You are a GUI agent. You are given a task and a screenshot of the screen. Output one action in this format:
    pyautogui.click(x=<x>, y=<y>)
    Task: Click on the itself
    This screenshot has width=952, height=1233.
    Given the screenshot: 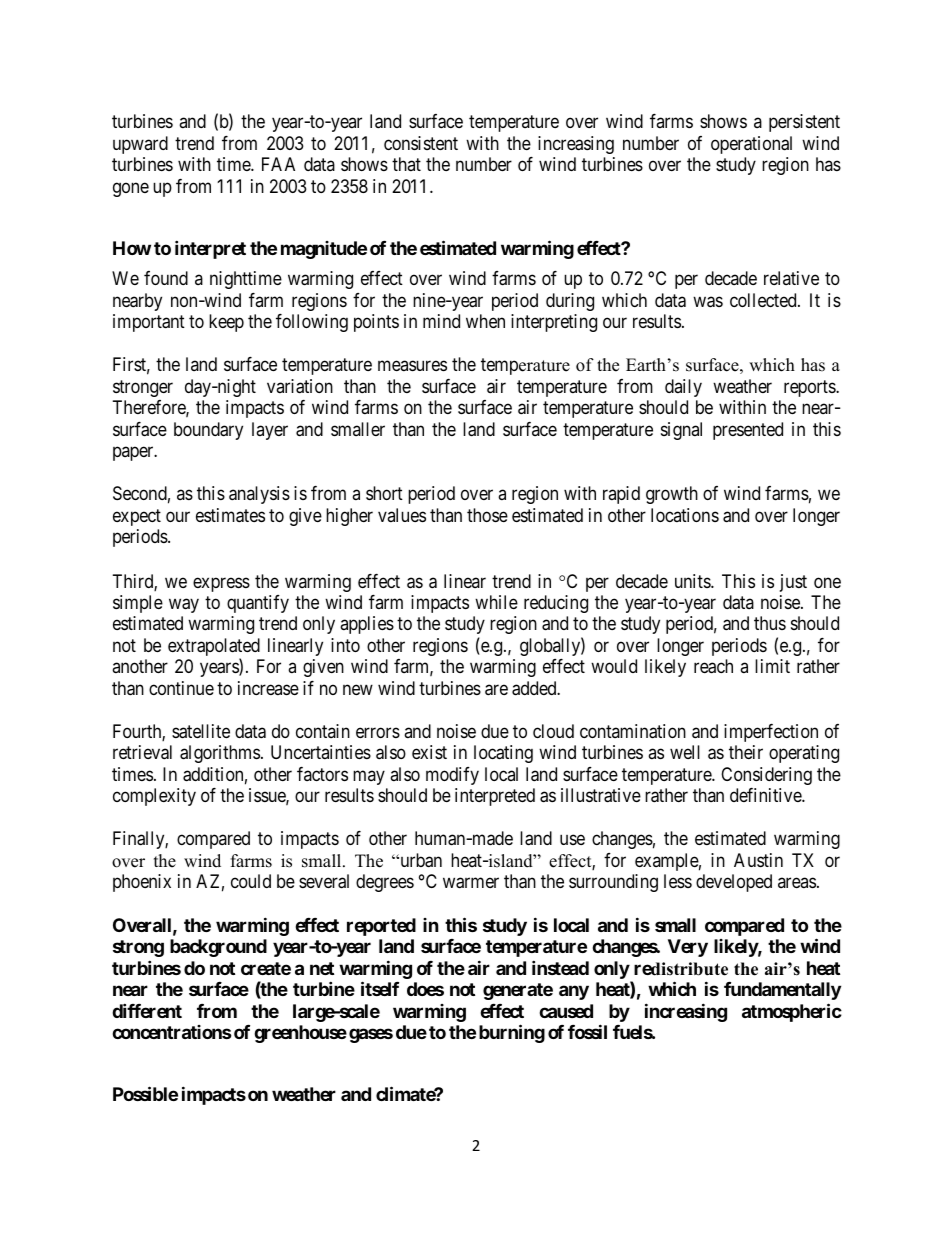 What is the action you would take?
    pyautogui.click(x=380, y=988)
